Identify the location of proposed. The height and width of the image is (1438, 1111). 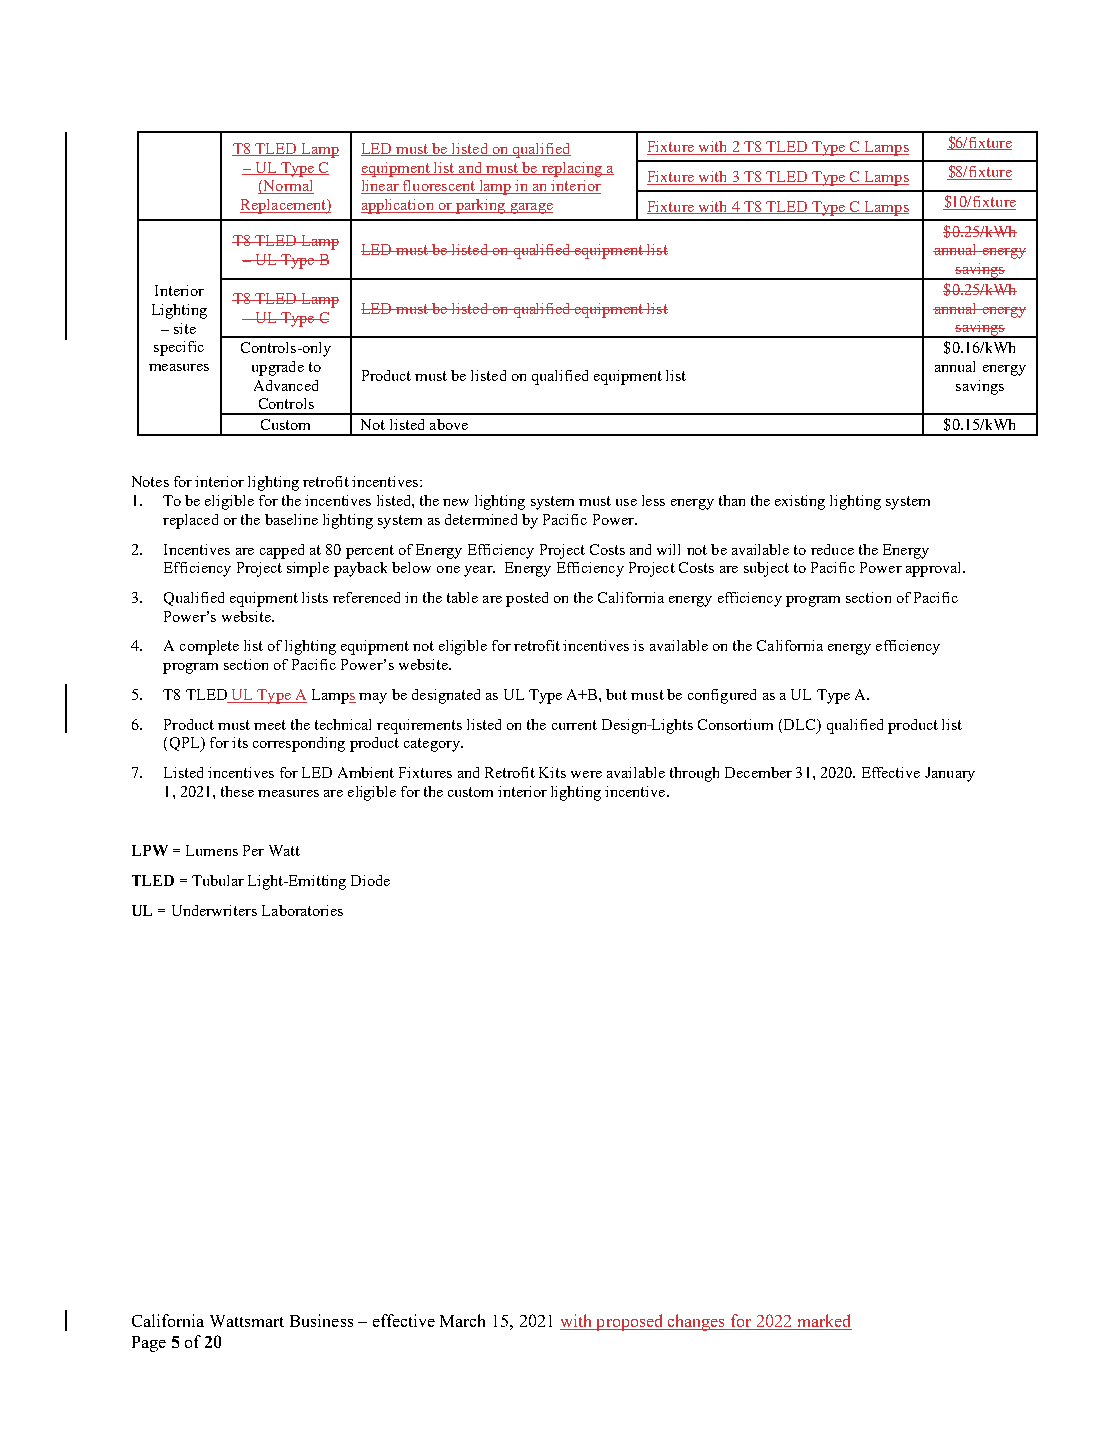
(629, 1322).
